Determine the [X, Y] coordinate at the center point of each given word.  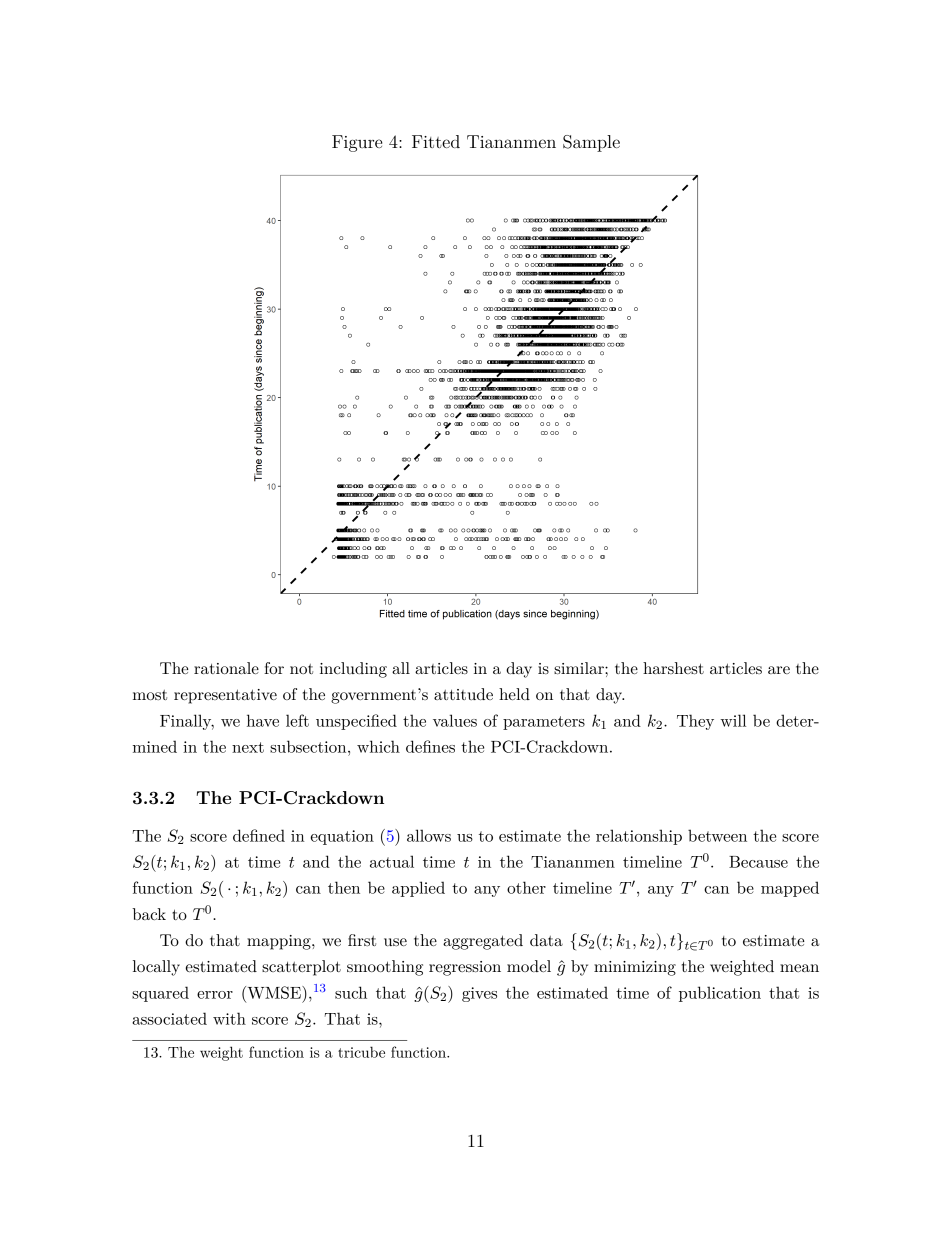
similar [580, 668]
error [215, 995]
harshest [673, 668]
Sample [591, 143]
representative [225, 696]
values [455, 720]
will [733, 720]
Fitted [436, 141]
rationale [226, 668]
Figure [357, 143]
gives [479, 994]
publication [720, 994]
